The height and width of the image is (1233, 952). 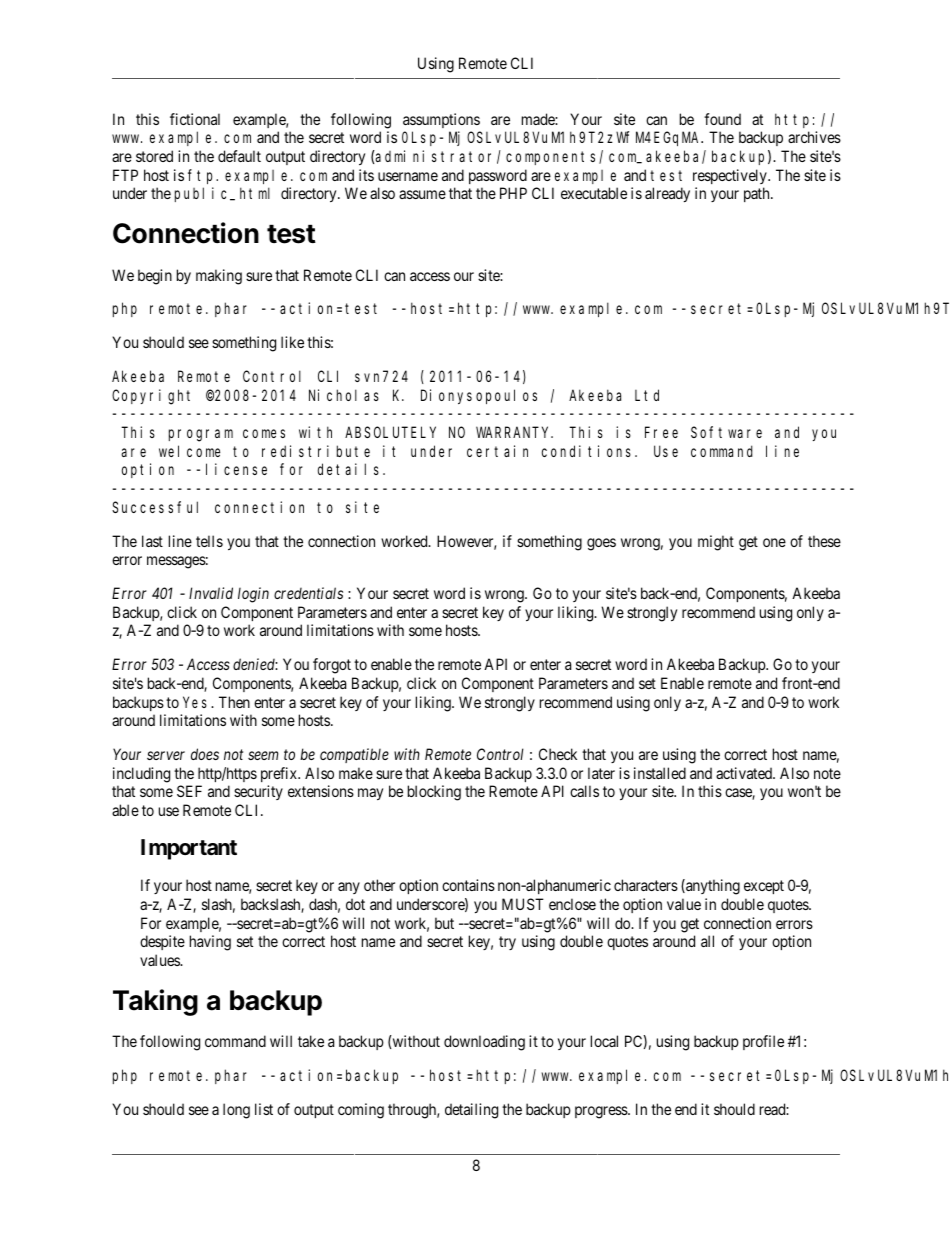 I want to click on does, so click(x=205, y=754).
